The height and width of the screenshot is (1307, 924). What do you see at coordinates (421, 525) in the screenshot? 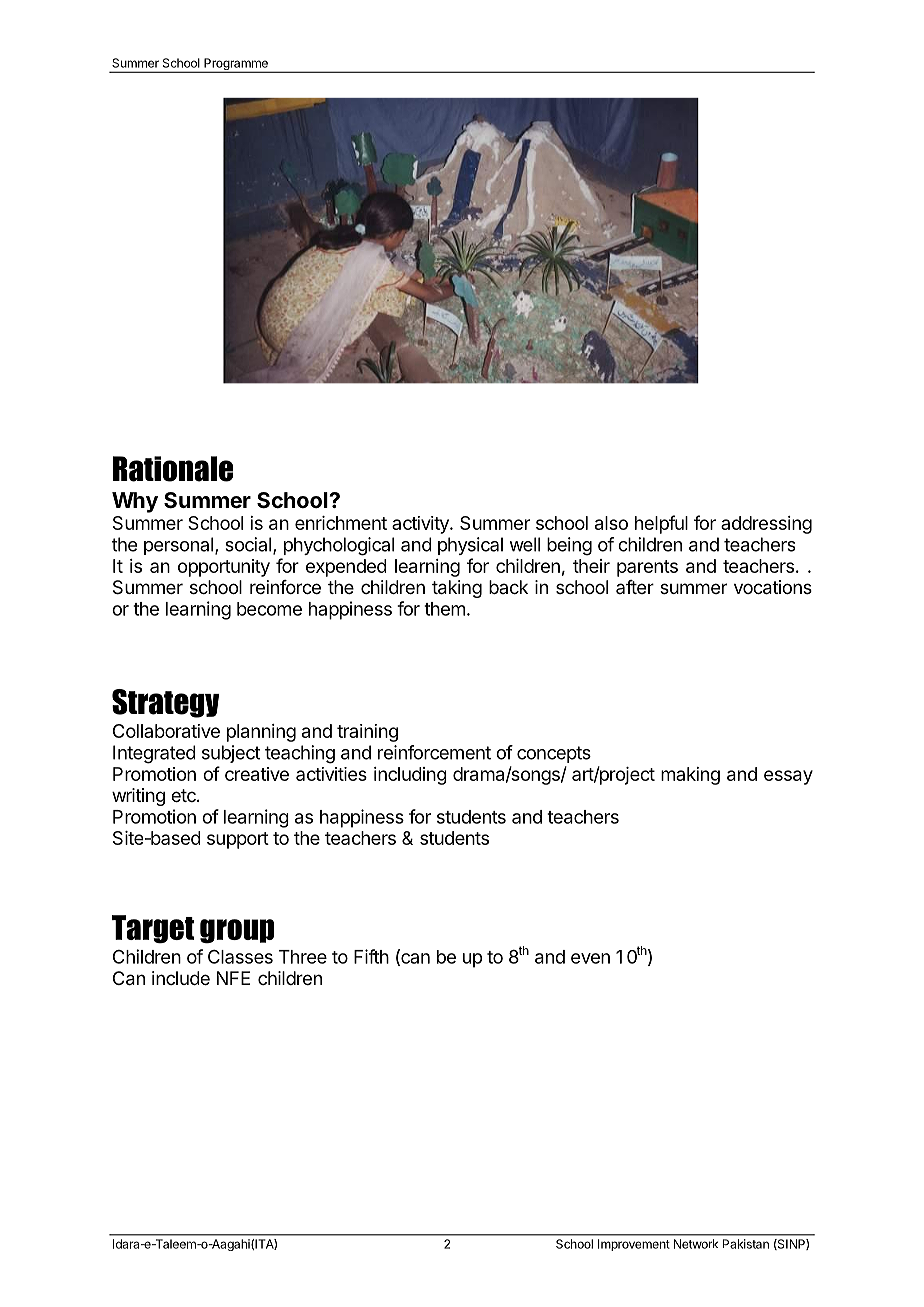
I see `activity` at bounding box center [421, 525].
